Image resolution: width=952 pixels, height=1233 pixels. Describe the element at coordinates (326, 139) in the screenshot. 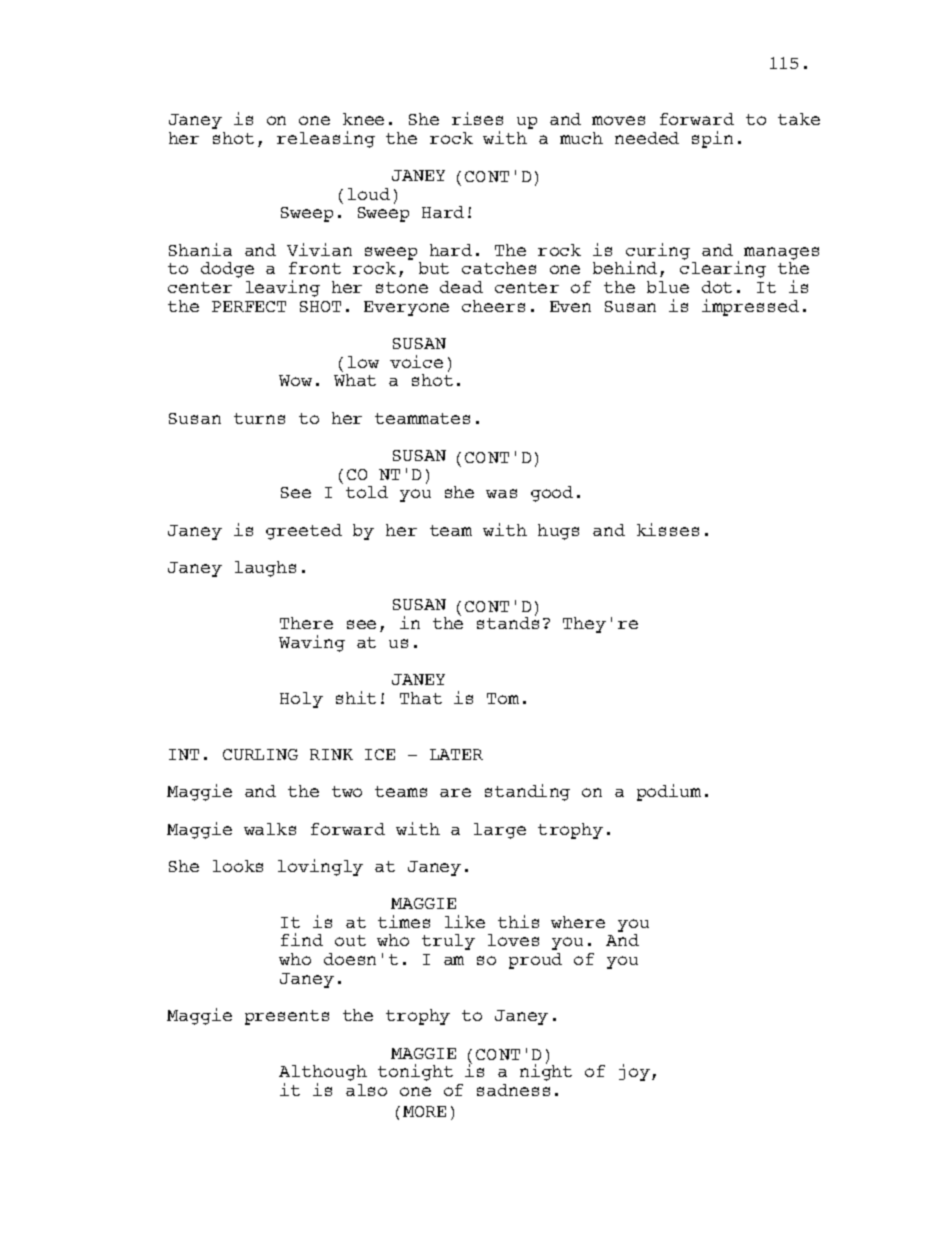

I see `releasing` at that location.
